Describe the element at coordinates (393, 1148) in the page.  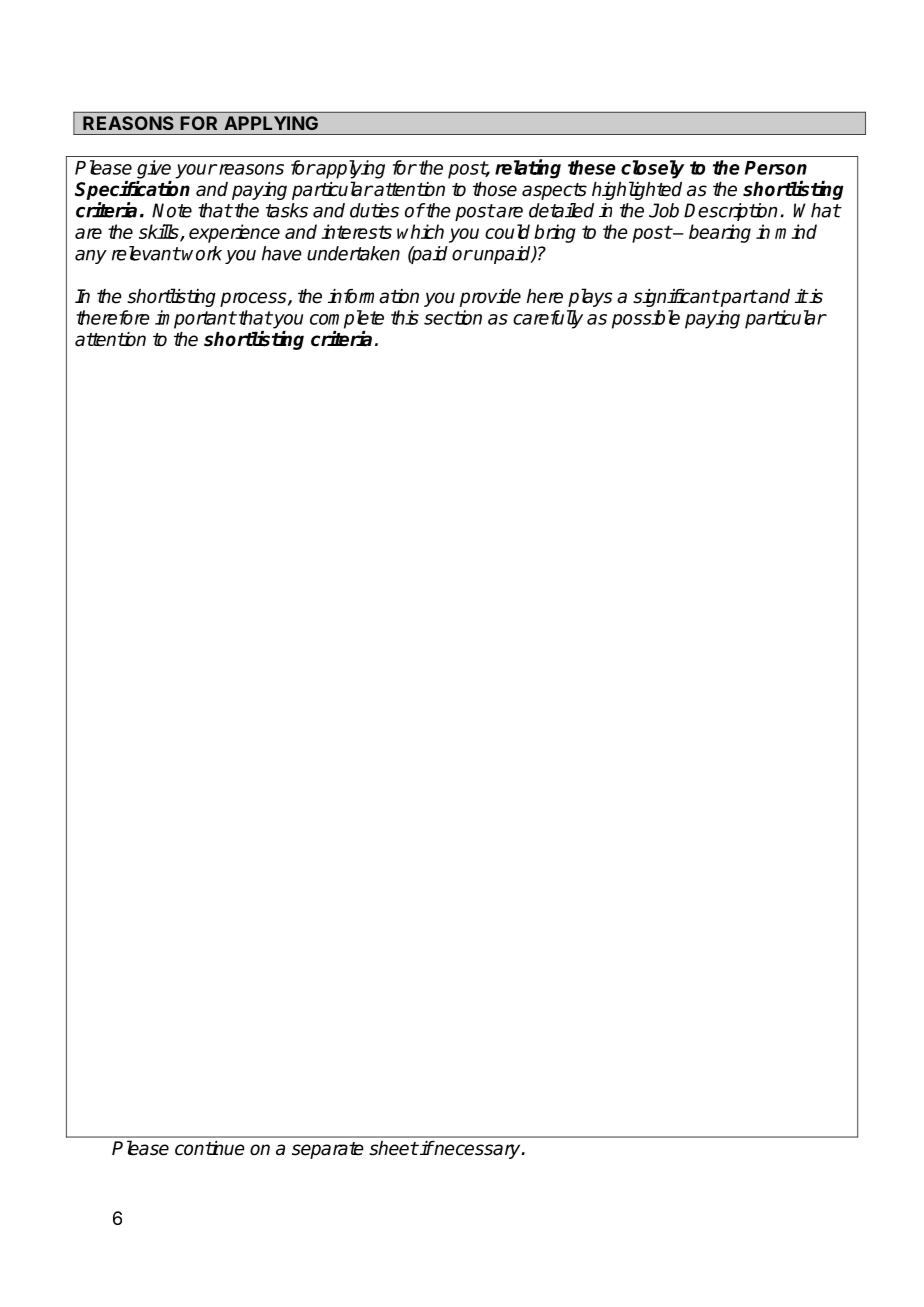
I see `sheet` at that location.
